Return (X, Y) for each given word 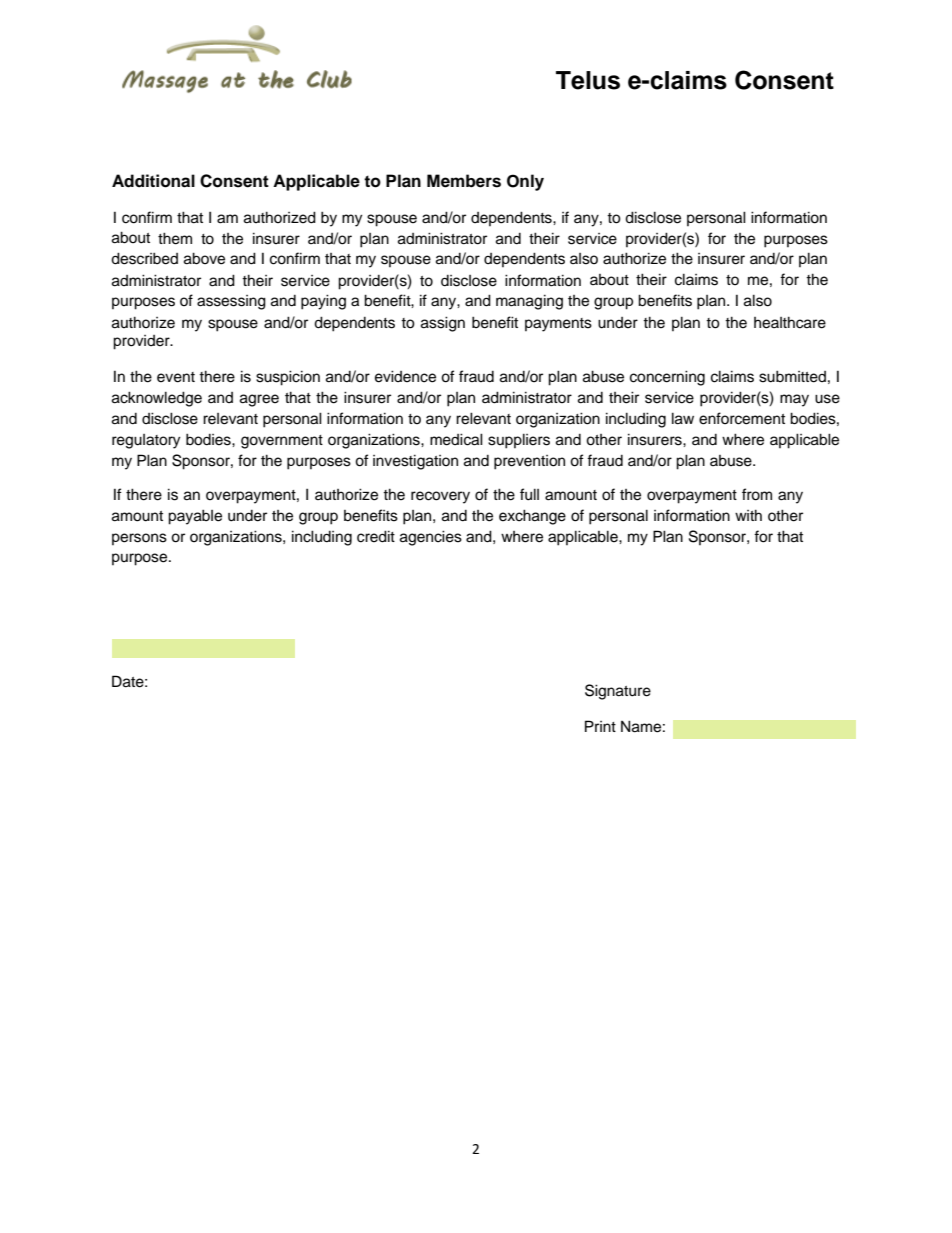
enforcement (742, 418)
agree (259, 400)
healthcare (790, 322)
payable (195, 517)
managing (529, 302)
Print (600, 726)
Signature (618, 692)
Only (525, 182)
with (748, 515)
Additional (153, 181)
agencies (431, 538)
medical (456, 439)
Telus (588, 80)
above (204, 258)
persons (139, 539)
